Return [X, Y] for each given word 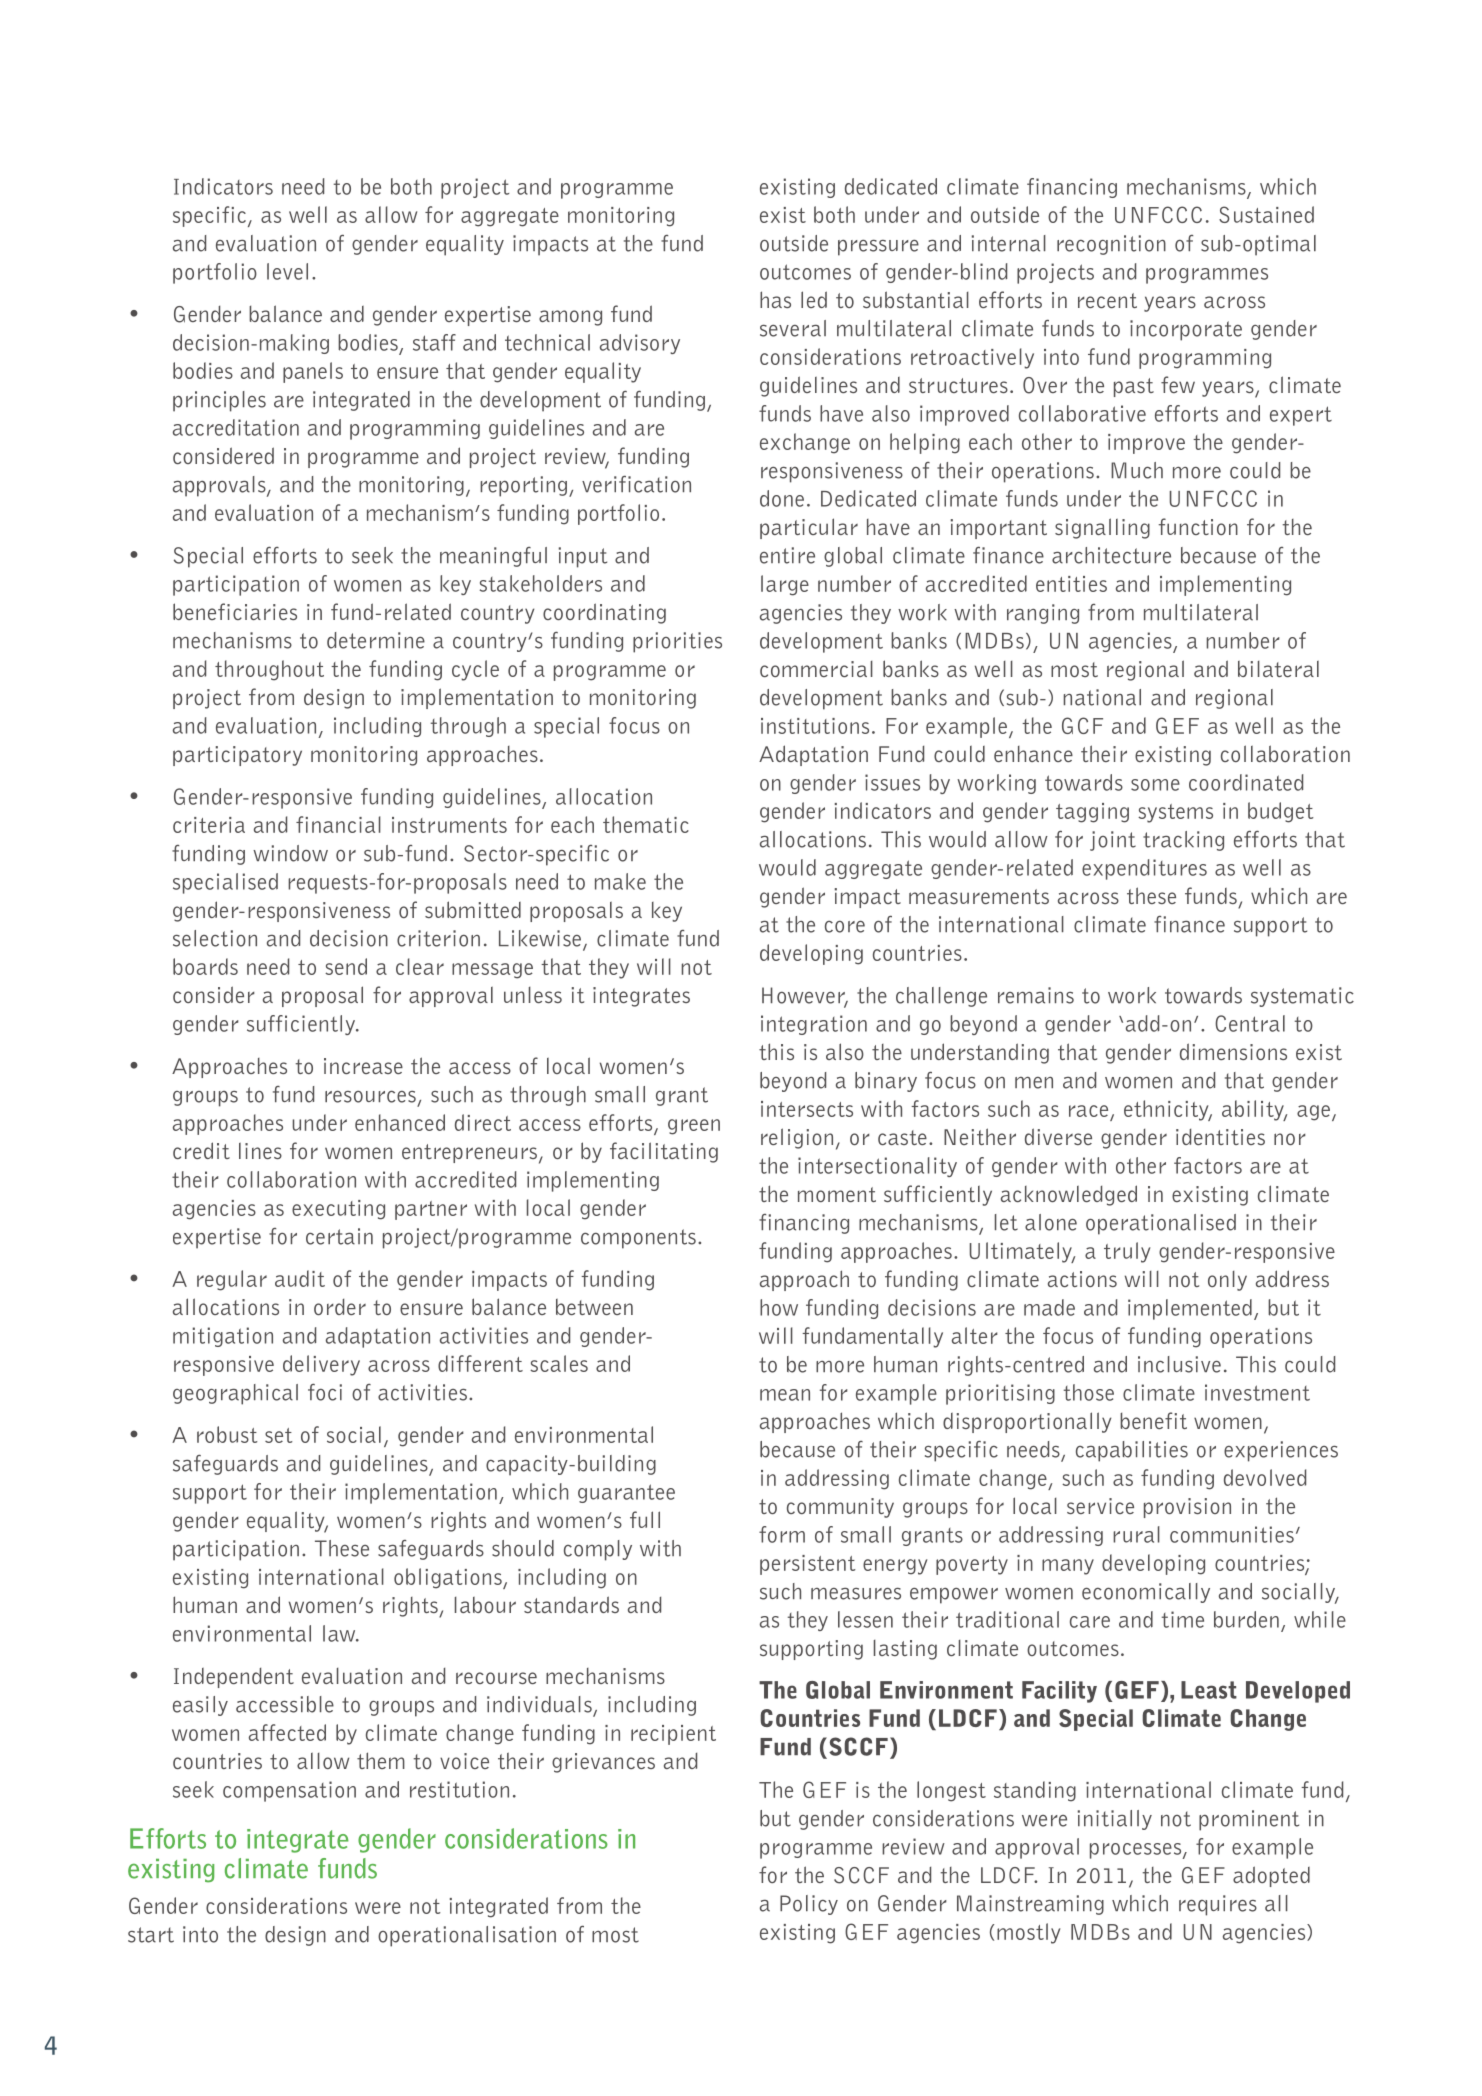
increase [363, 1066]
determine [376, 640]
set [278, 1435]
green [694, 1127]
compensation [289, 1791]
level [287, 271]
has [775, 299]
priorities [677, 642]
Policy [809, 1905]
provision [1187, 1508]
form [782, 1534]
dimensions [1233, 1051]
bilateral [1278, 669]
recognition [1111, 245]
